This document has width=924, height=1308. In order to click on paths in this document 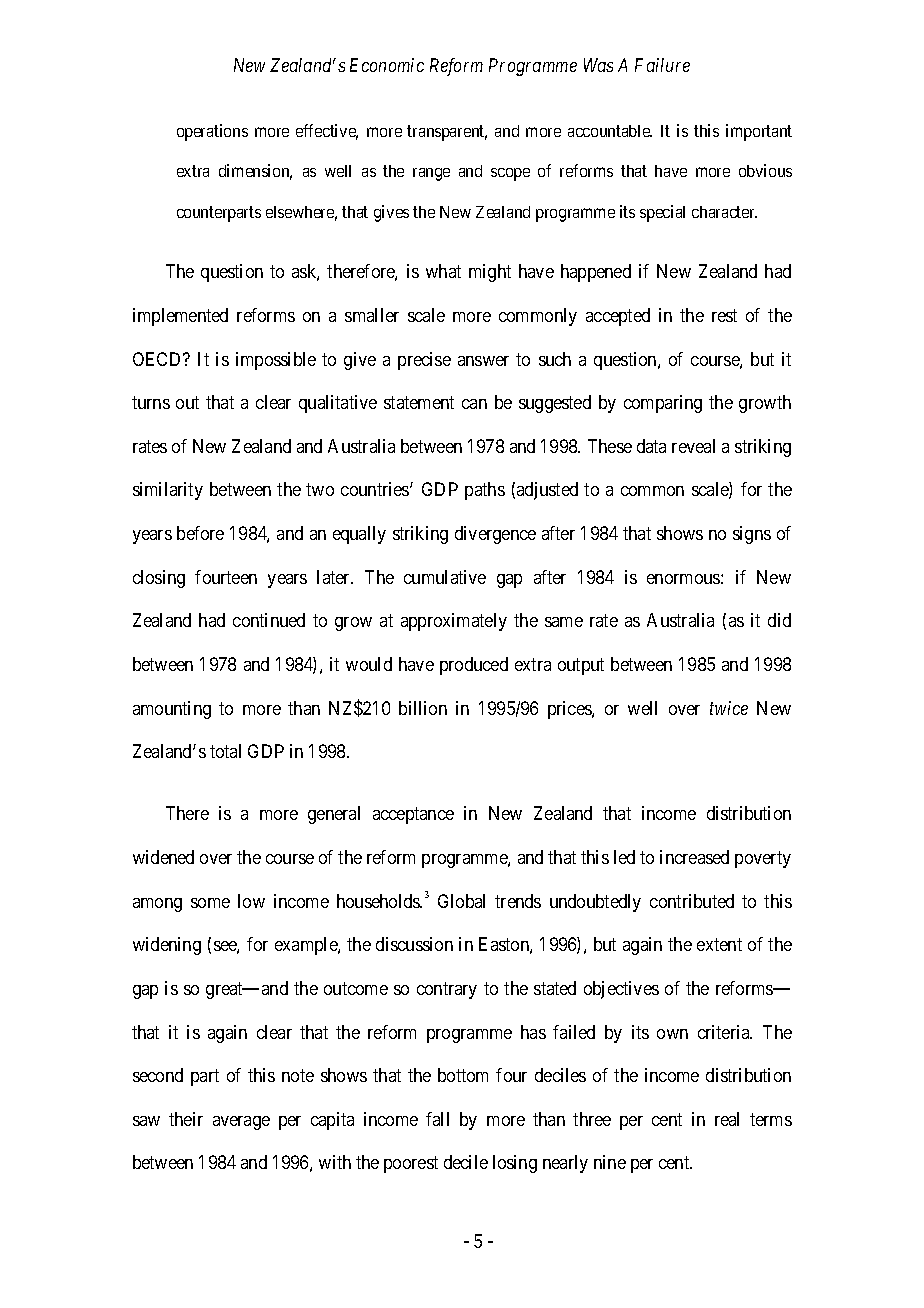, I will do `click(485, 491)`.
